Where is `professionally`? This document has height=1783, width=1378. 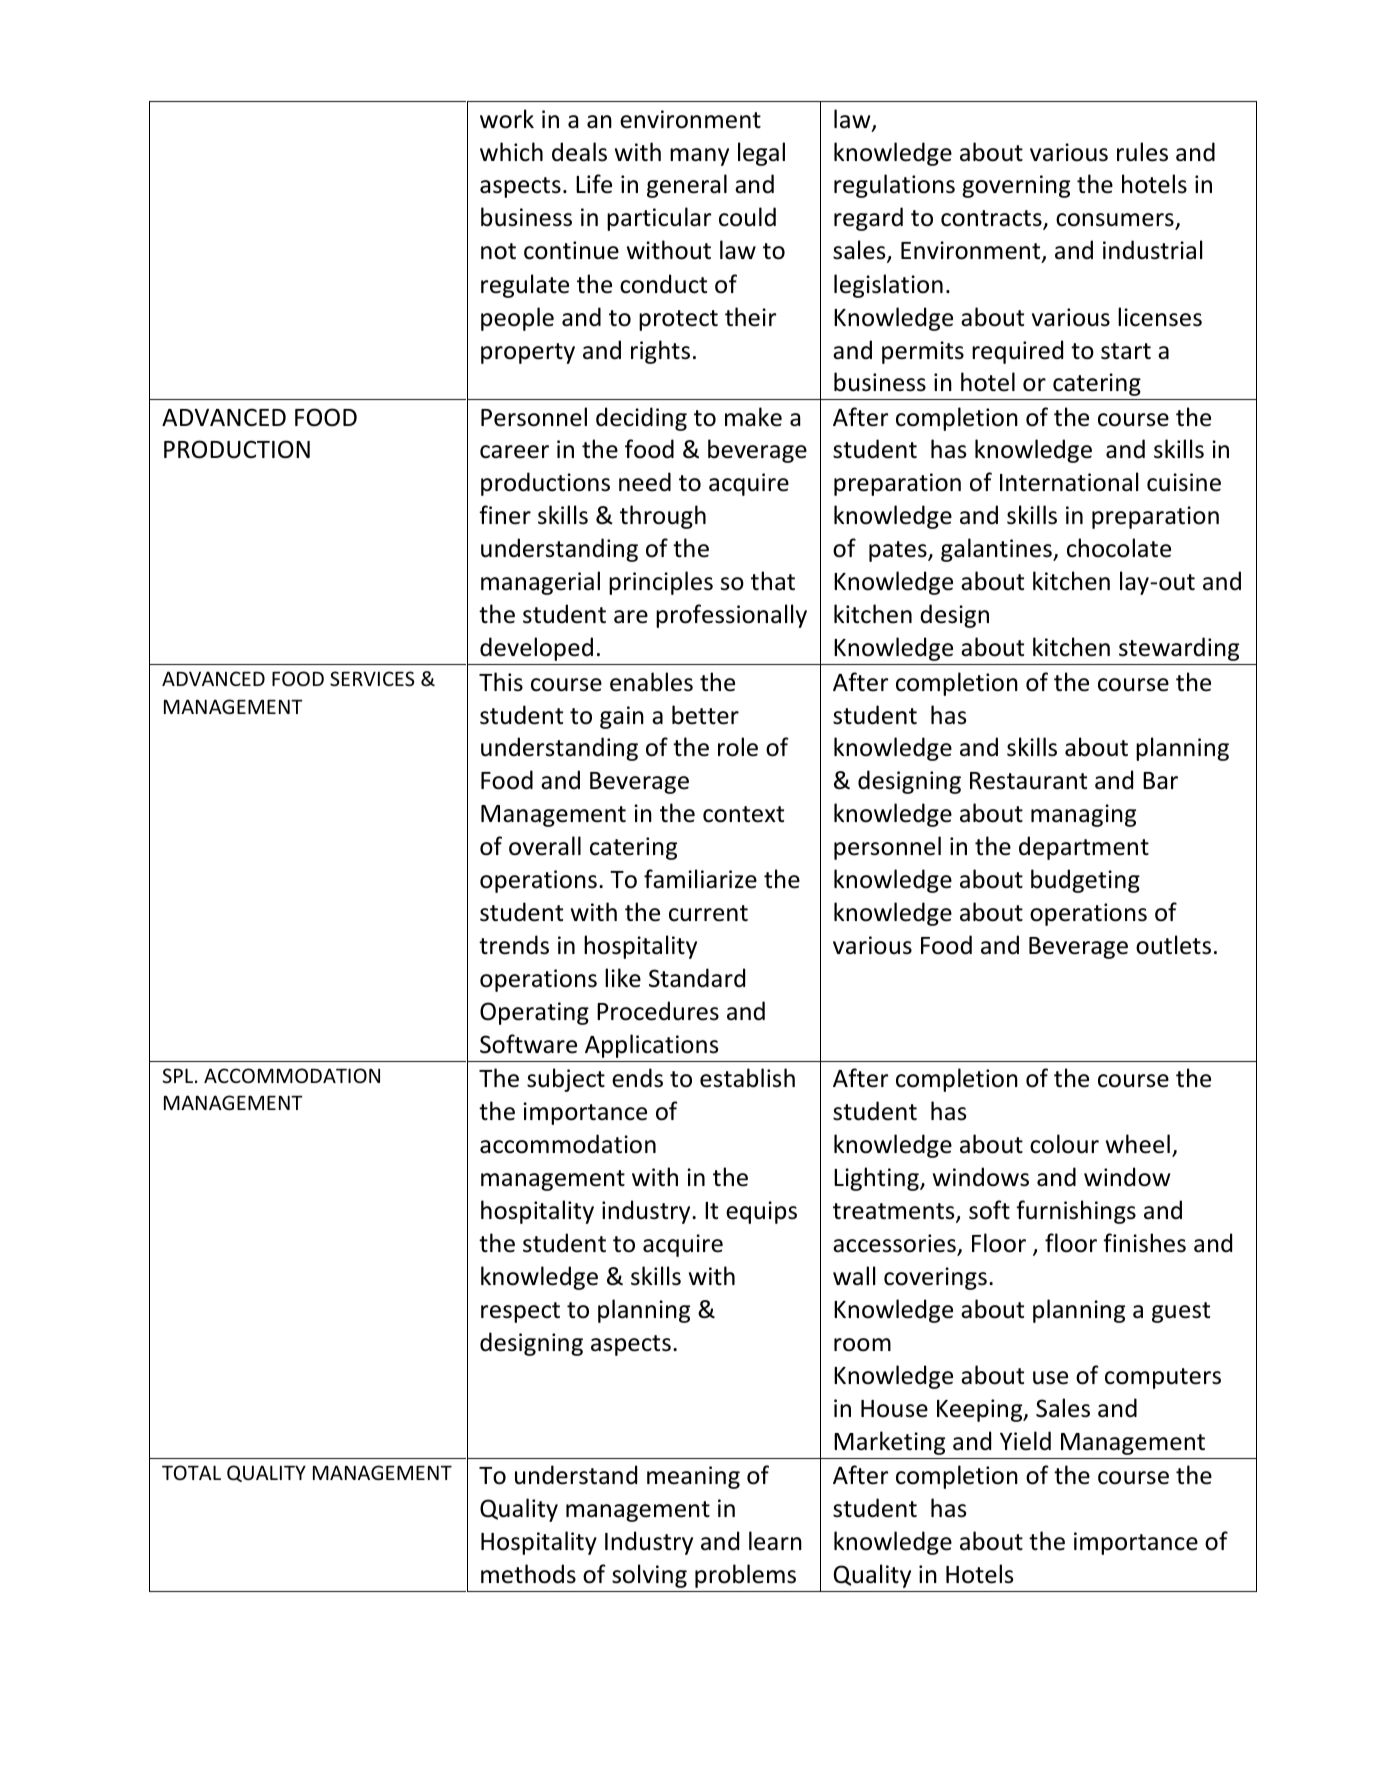
professionally is located at coordinates (731, 616).
